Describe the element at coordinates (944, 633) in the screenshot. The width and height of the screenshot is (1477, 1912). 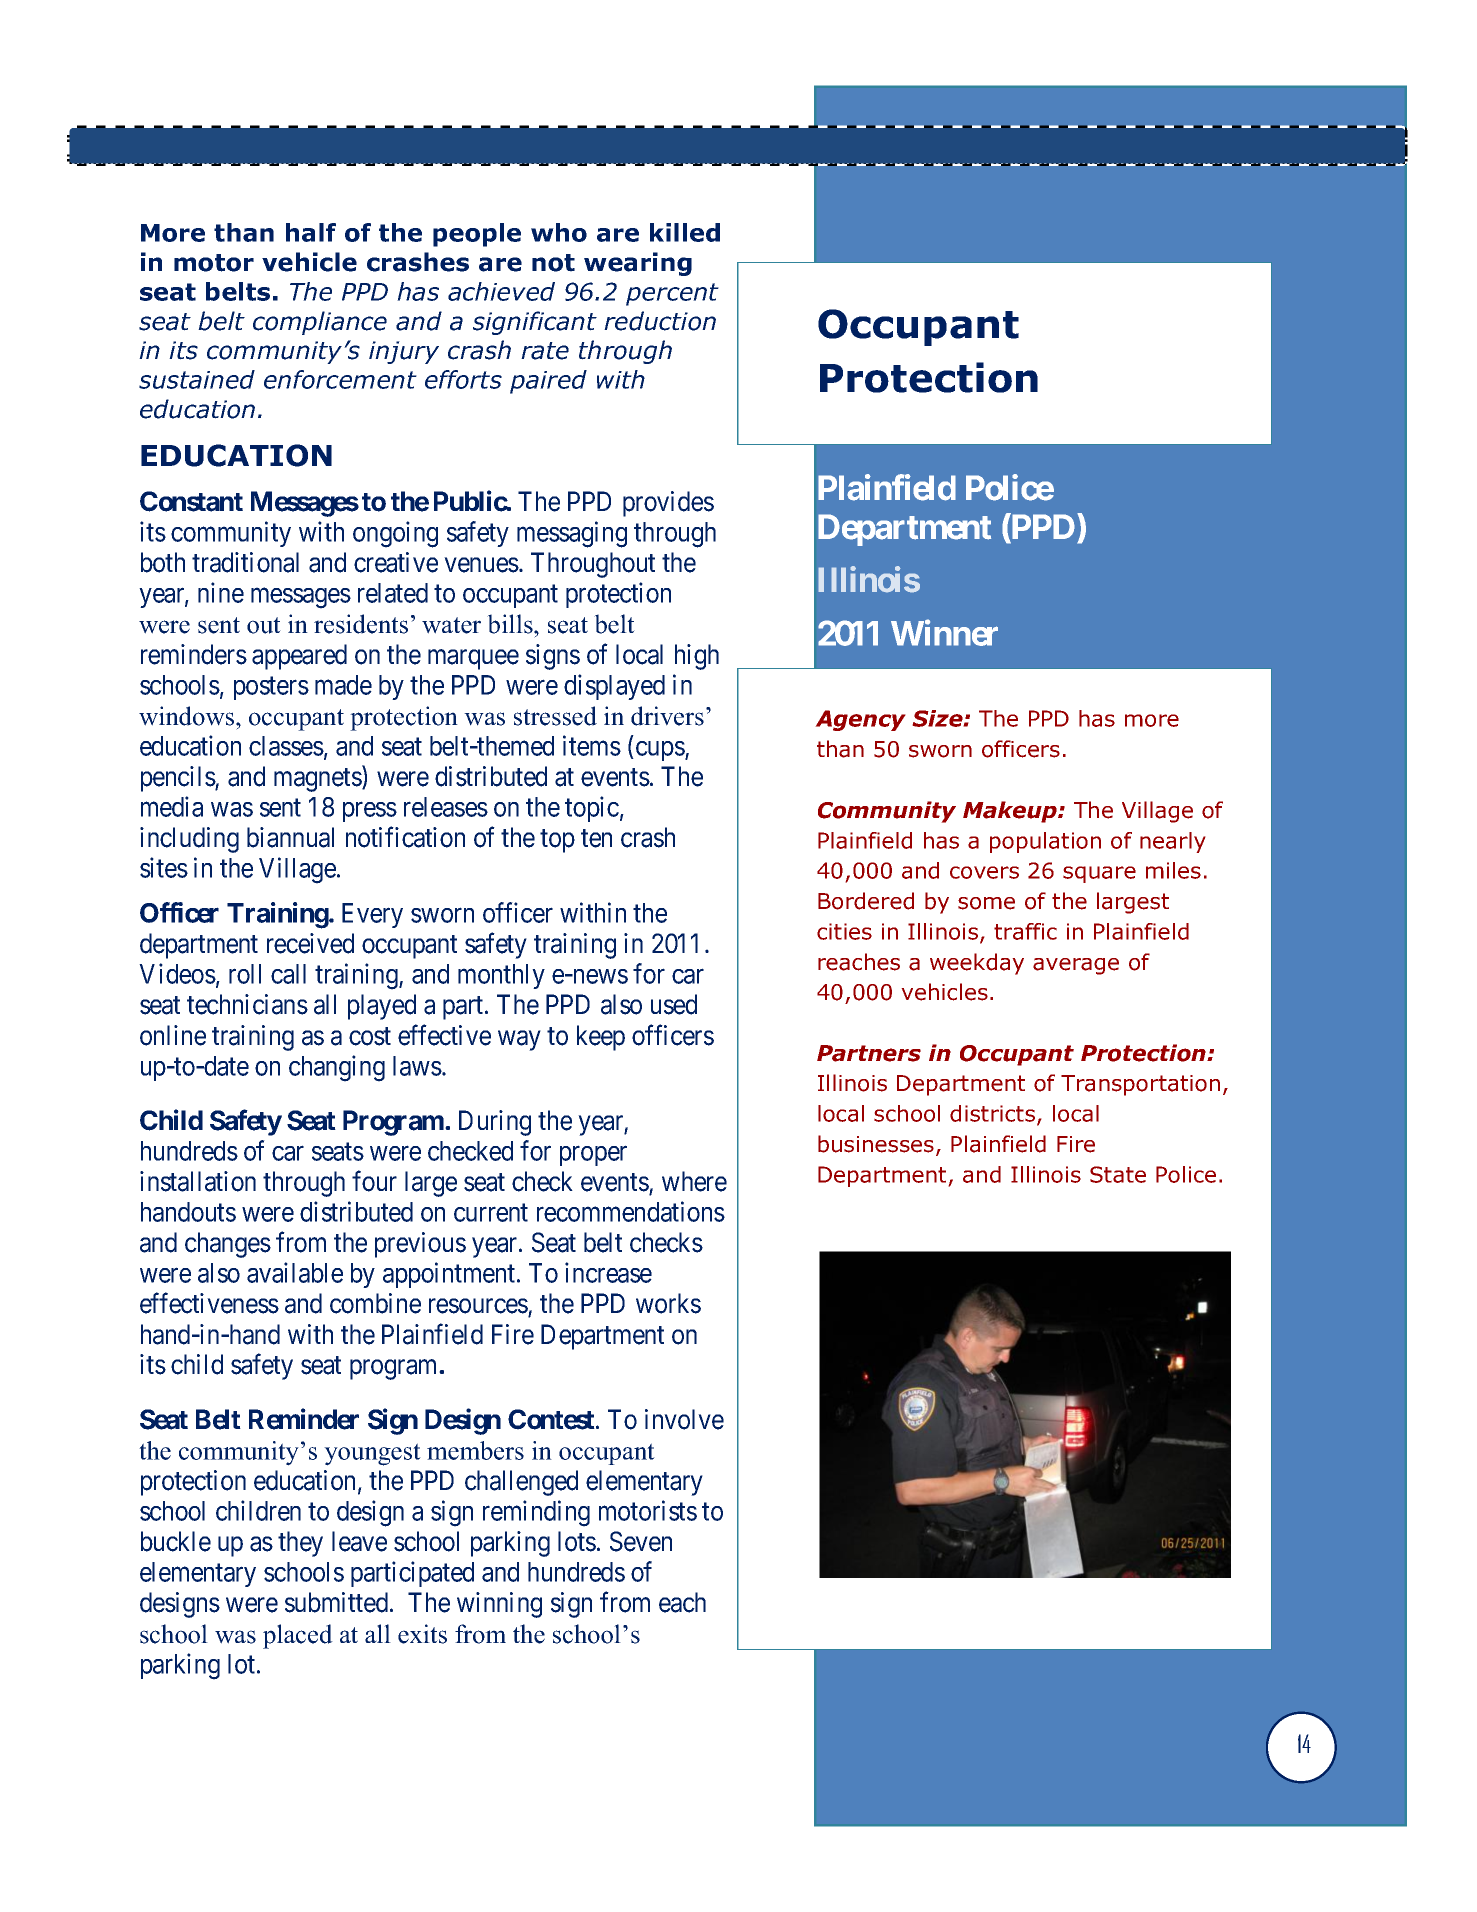
I see `Winner` at that location.
